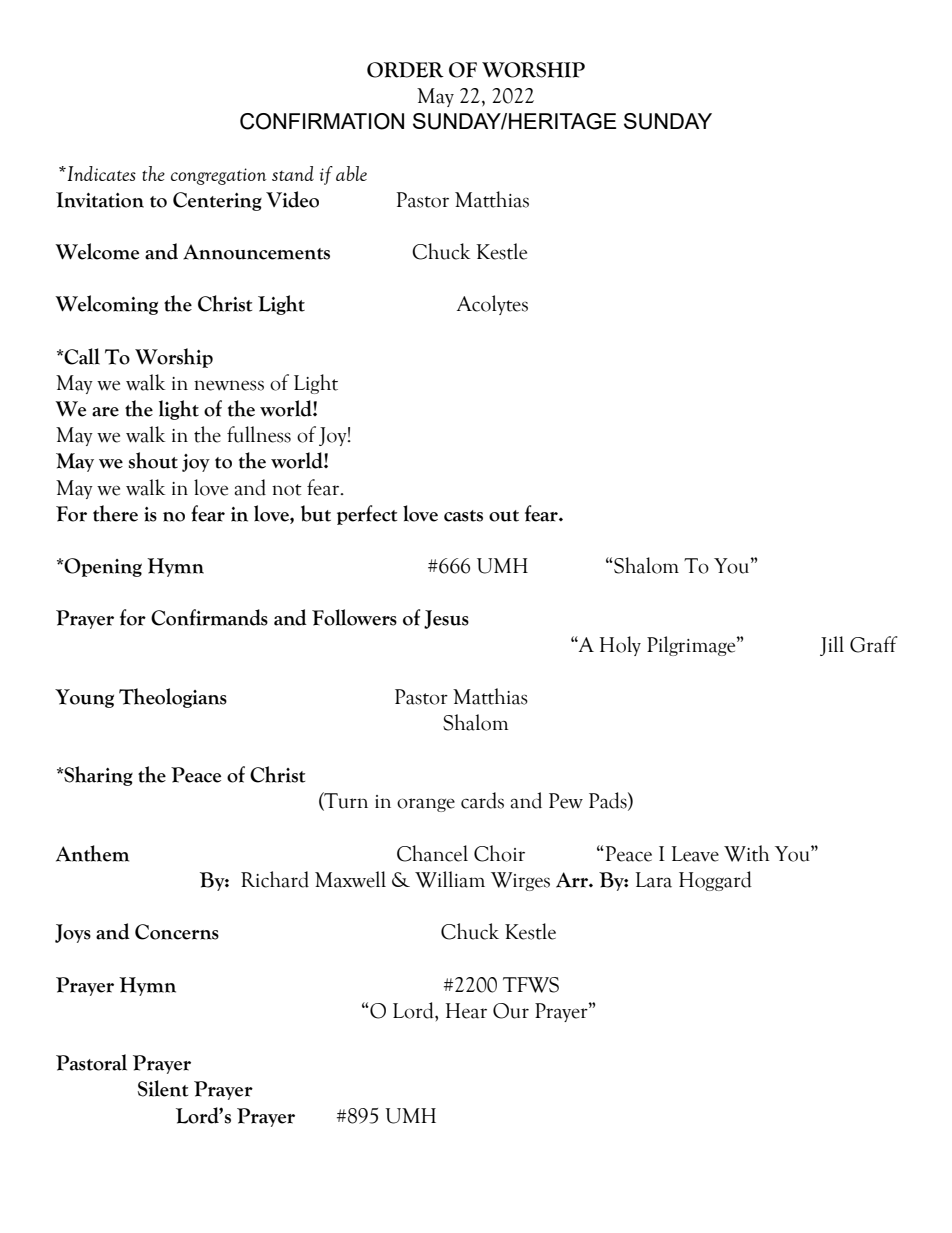  I want to click on Theologians, so click(173, 698).
